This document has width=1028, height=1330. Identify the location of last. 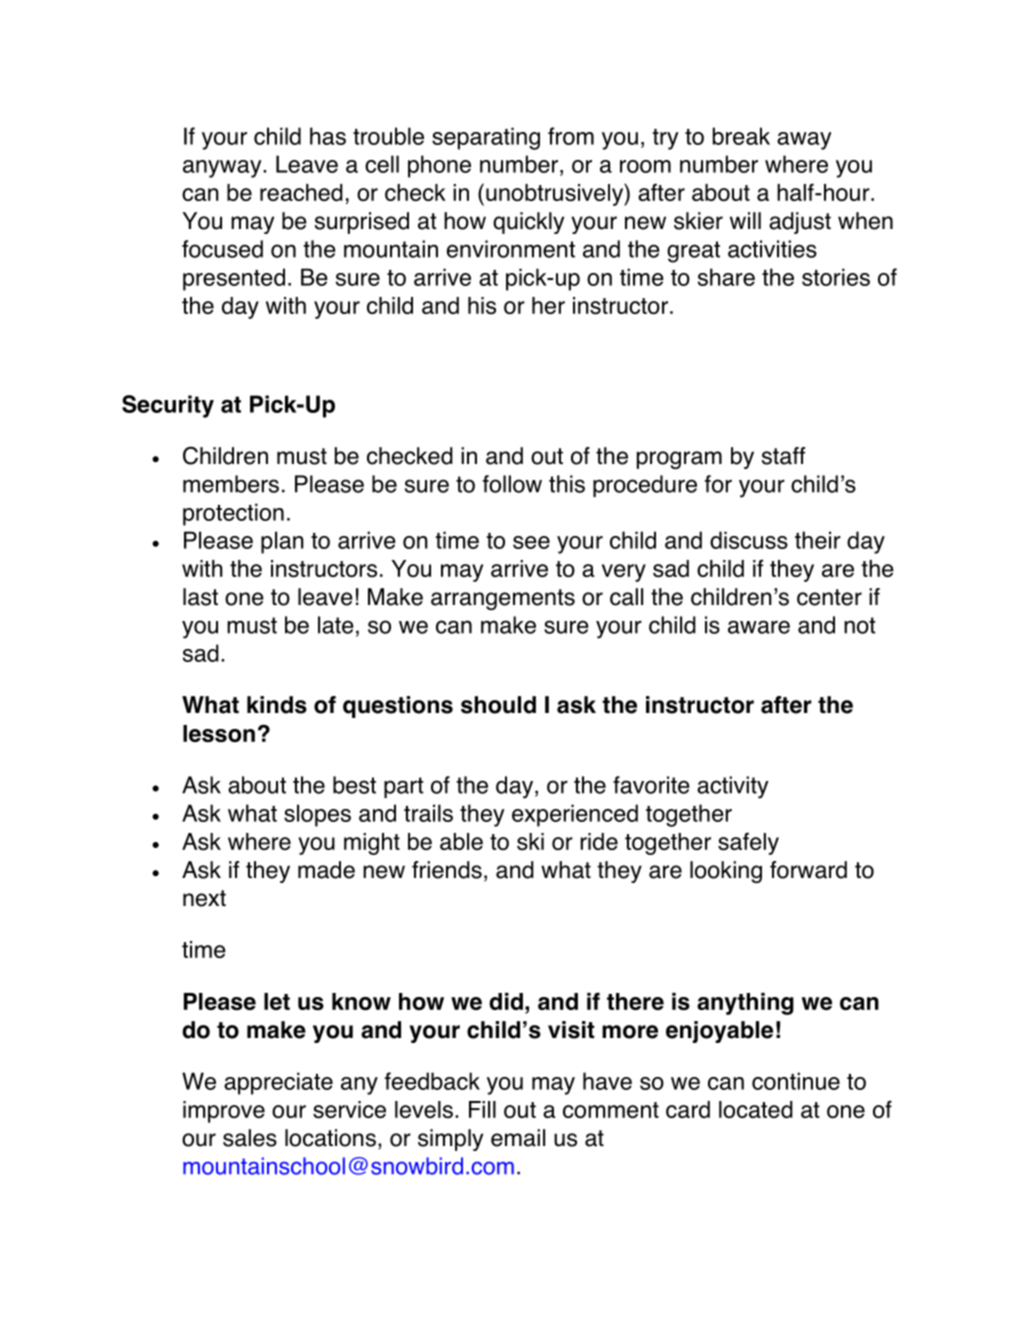
(200, 597).
